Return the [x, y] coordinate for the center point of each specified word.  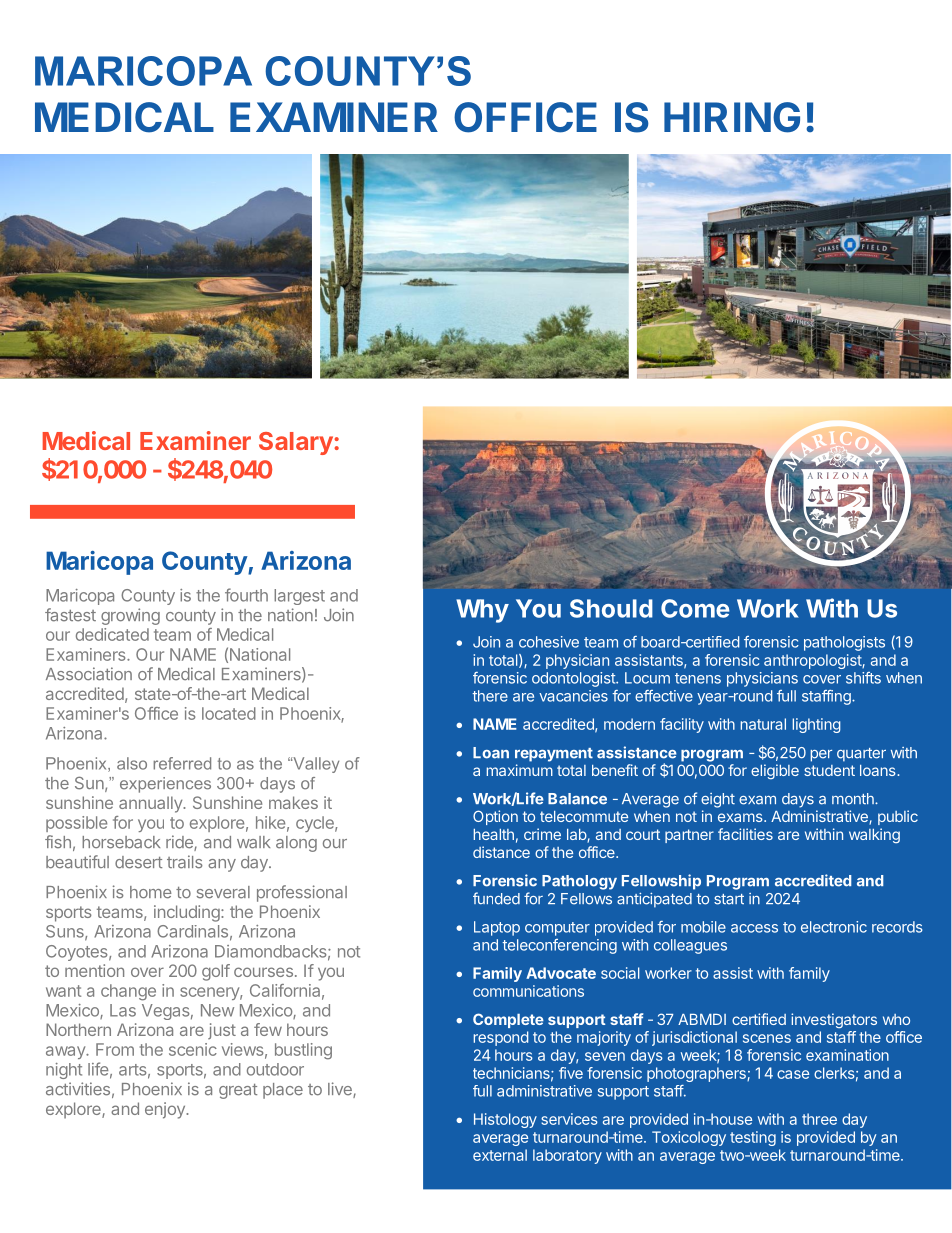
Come [695, 608]
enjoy [166, 1110]
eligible [775, 772]
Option [495, 817]
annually [151, 804]
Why [482, 611]
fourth [246, 595]
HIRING [732, 117]
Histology [505, 1120]
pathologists [844, 643]
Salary [297, 443]
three [819, 1119]
